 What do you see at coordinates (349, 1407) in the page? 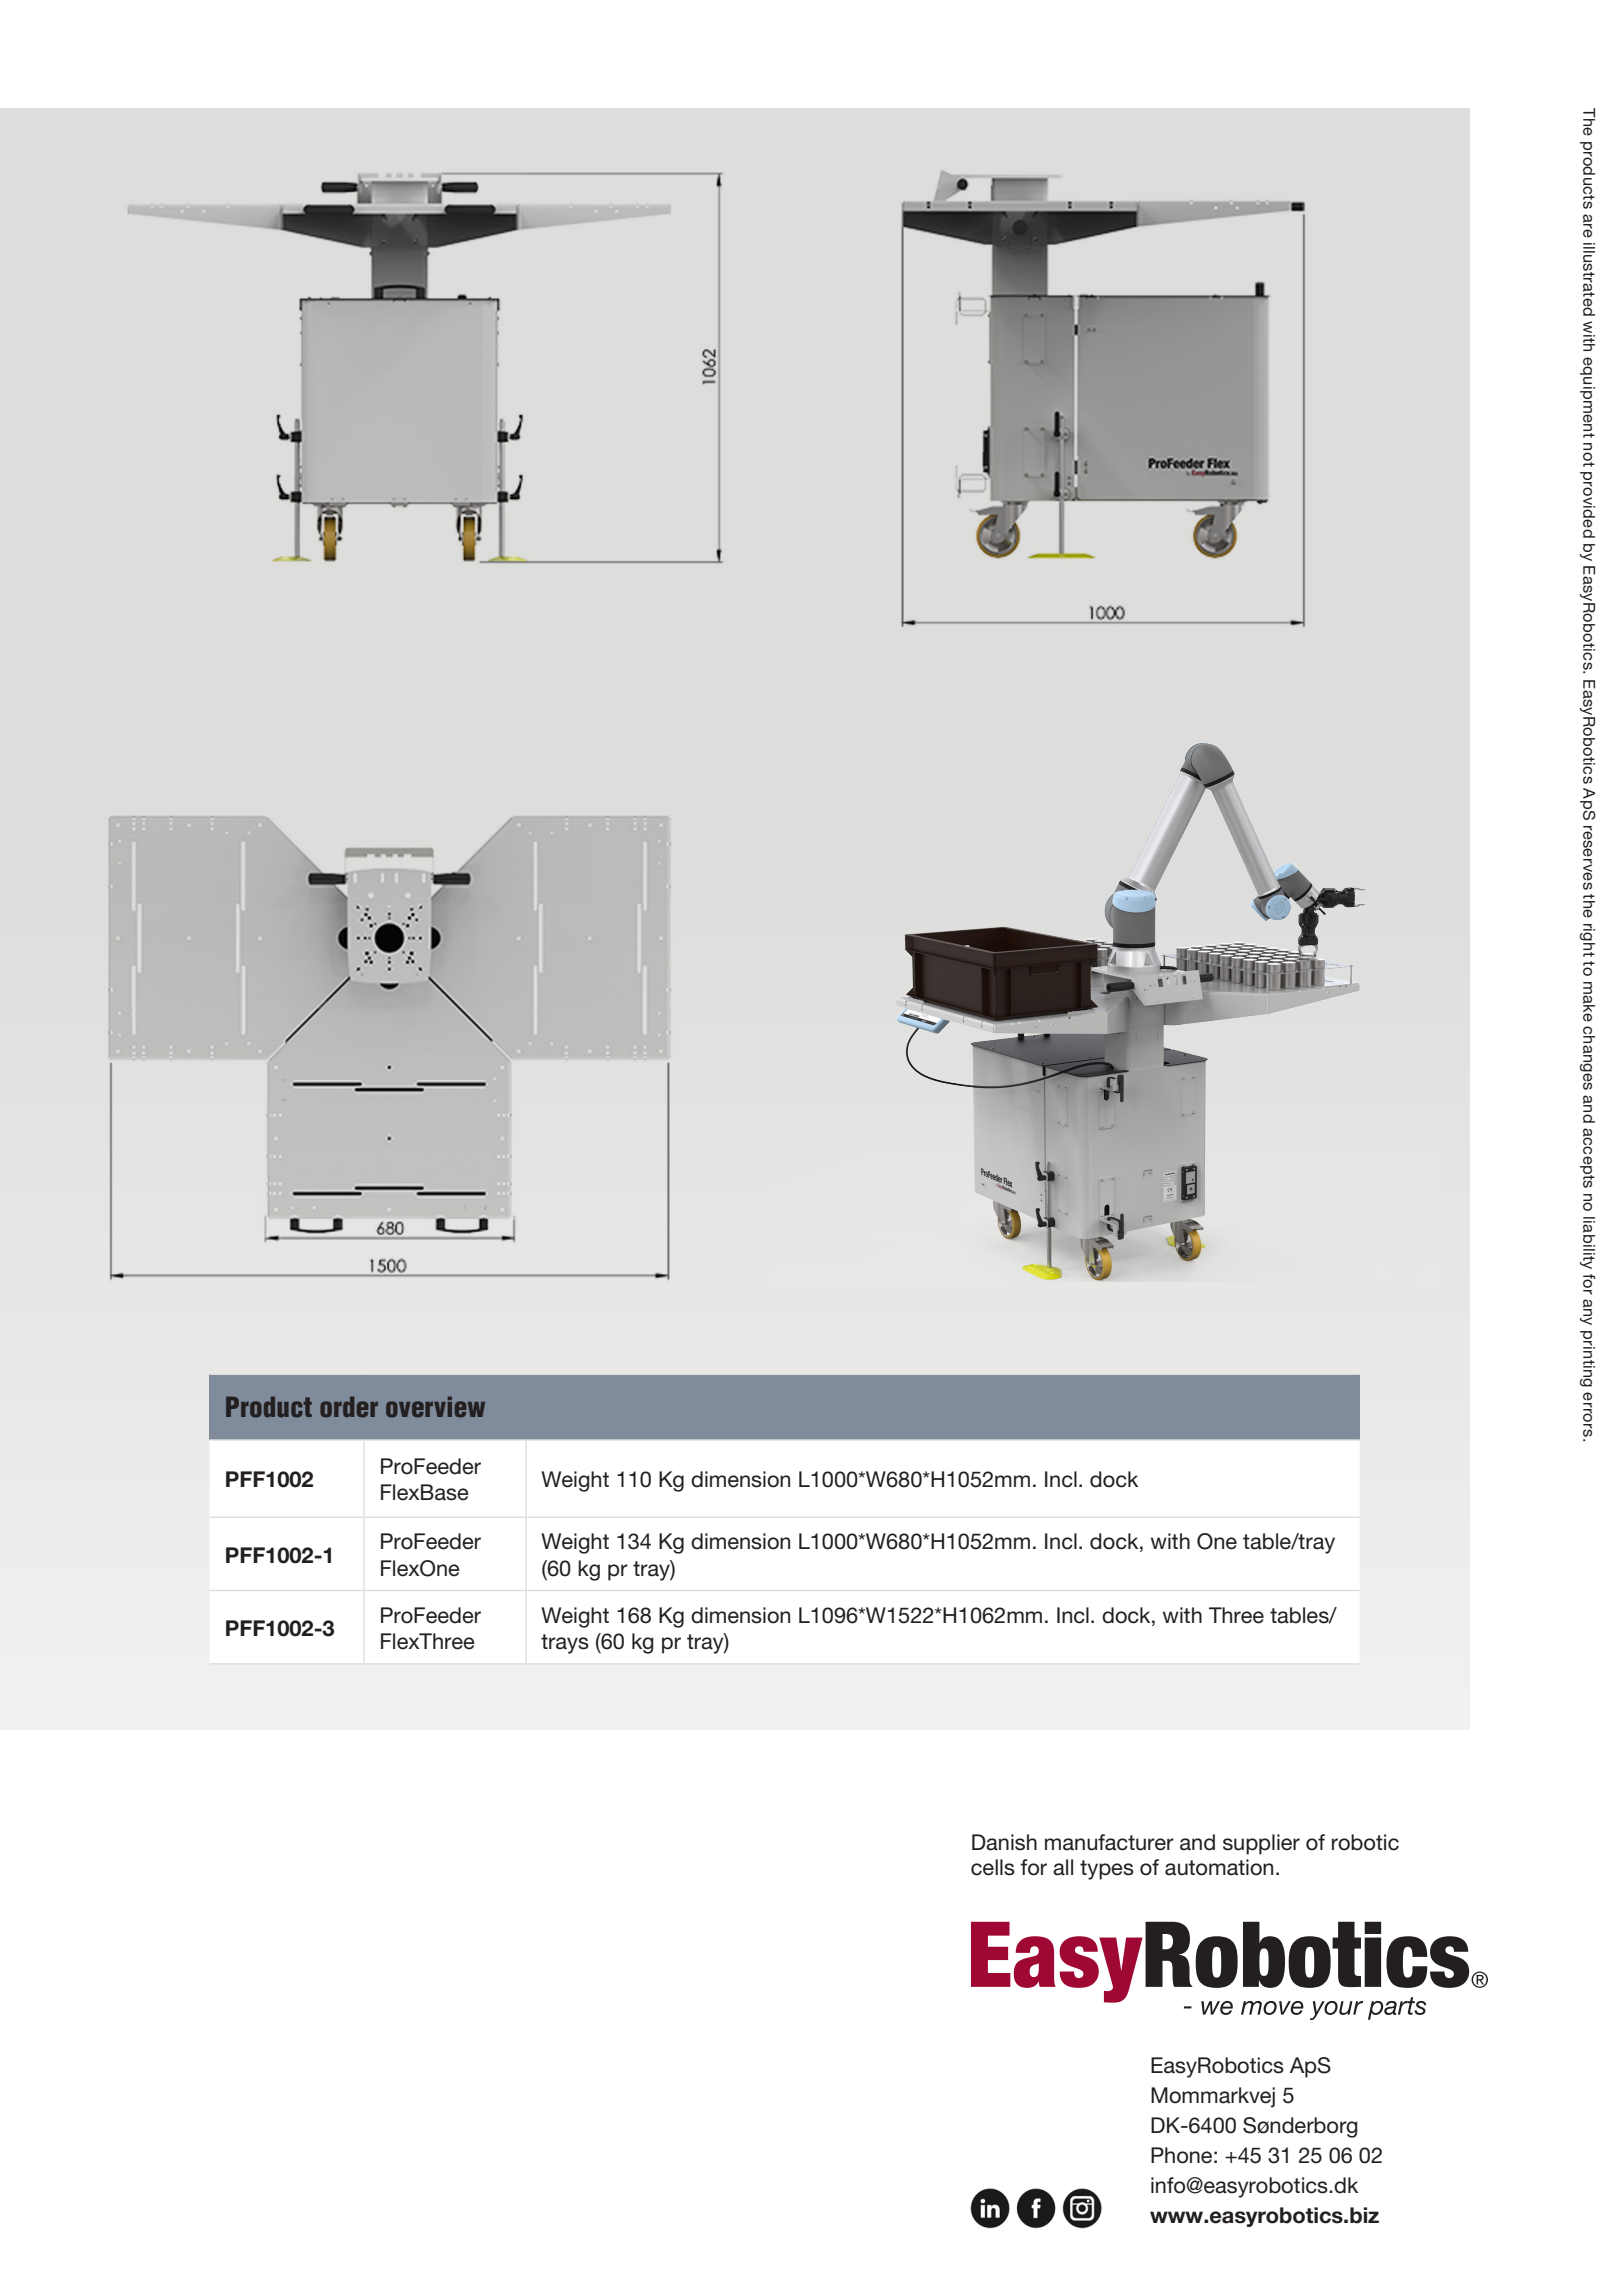
I see `order` at bounding box center [349, 1407].
